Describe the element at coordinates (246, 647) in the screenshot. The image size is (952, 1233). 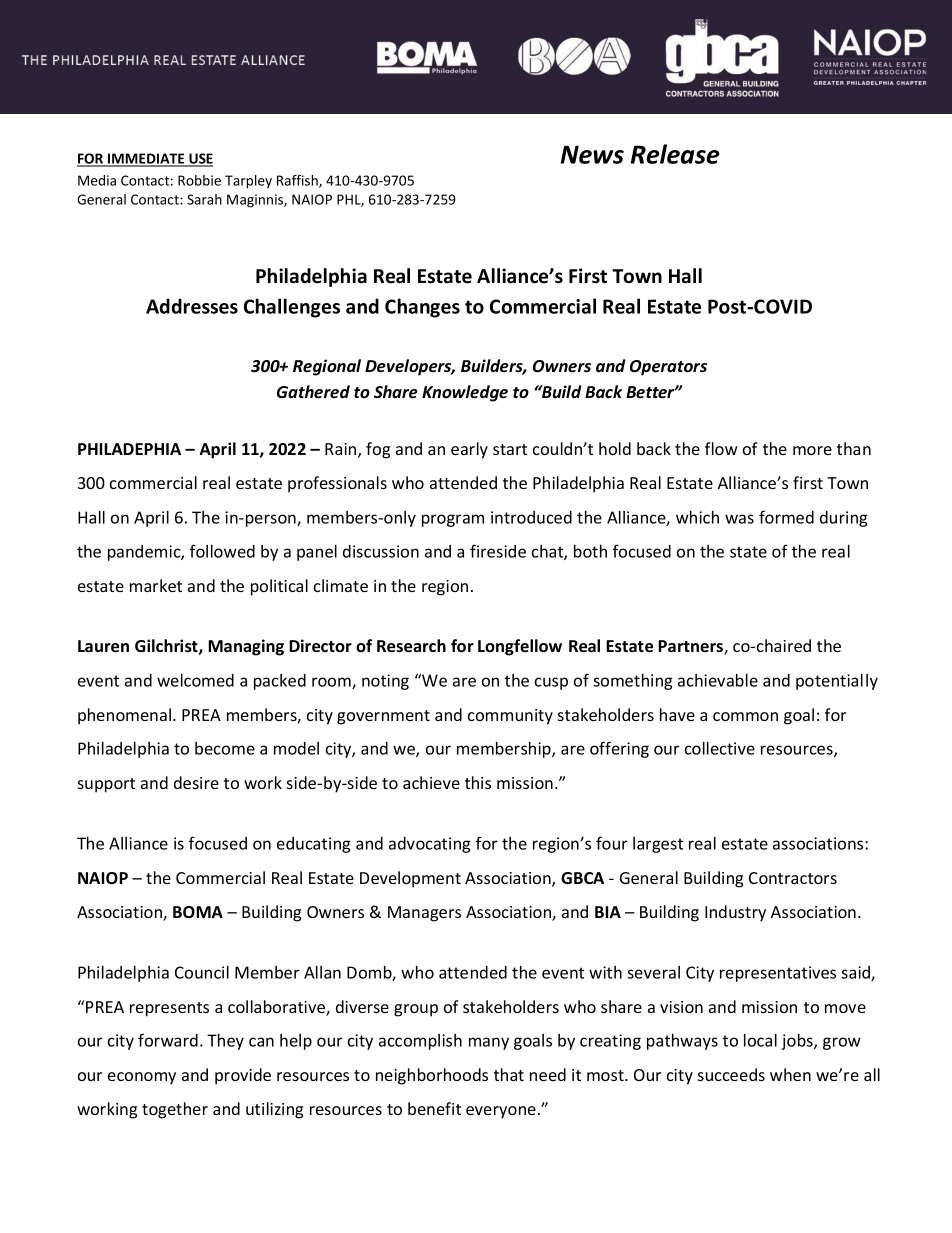
I see `Managing` at that location.
